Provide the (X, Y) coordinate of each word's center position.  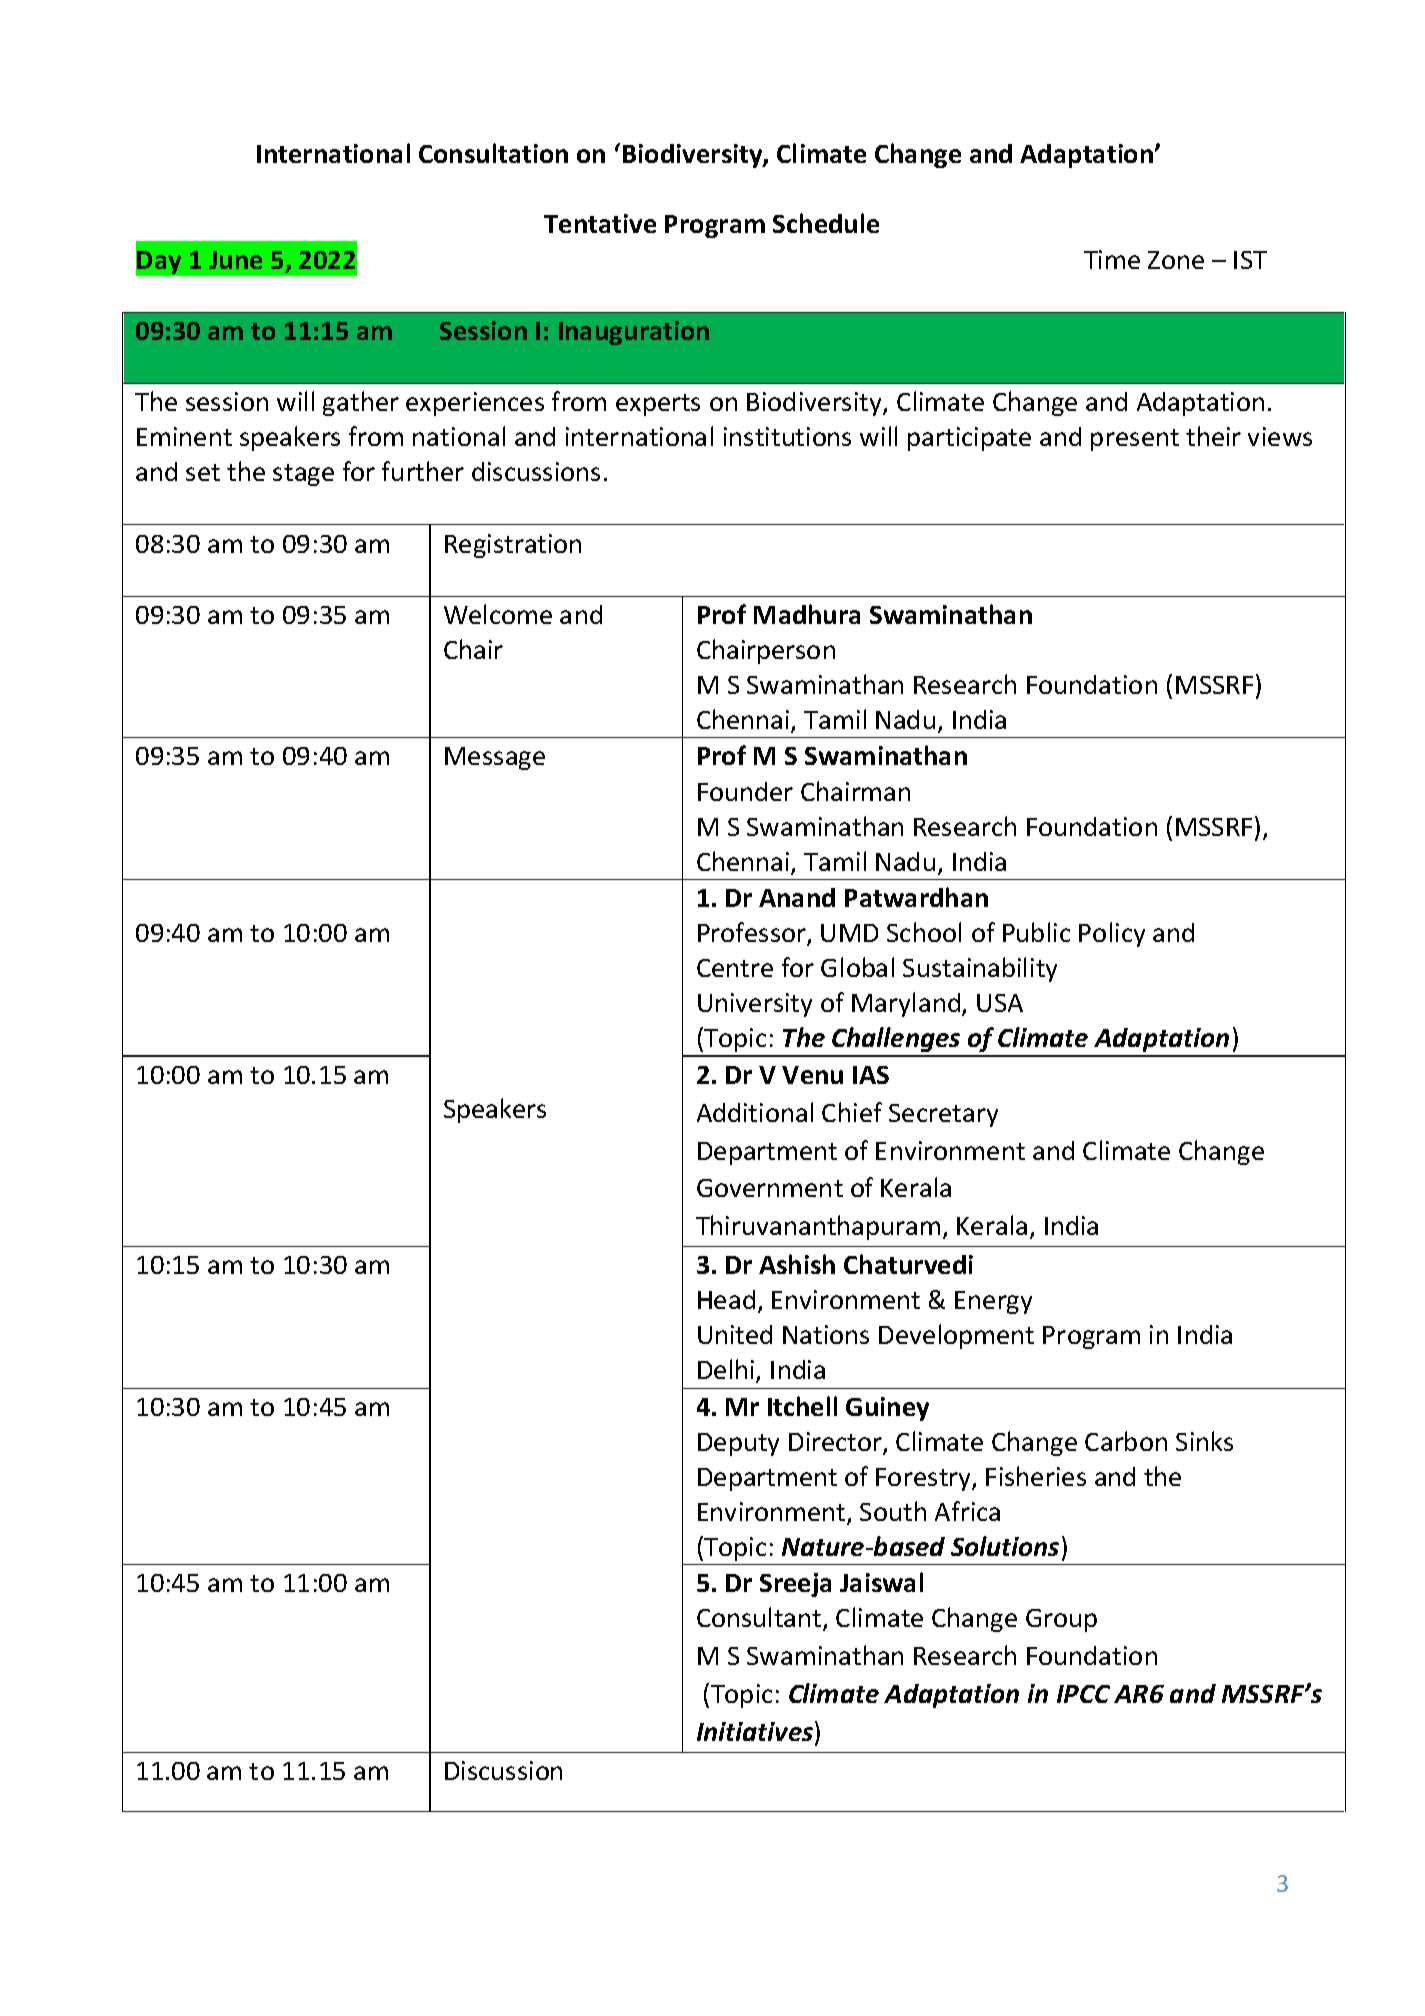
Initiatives (756, 1732)
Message (495, 758)
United (735, 1334)
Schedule (826, 223)
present (1135, 440)
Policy (1112, 934)
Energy (993, 1302)
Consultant (760, 1619)
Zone (1176, 260)
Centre (735, 968)
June (235, 260)
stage (303, 475)
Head (726, 1299)
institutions (787, 436)
